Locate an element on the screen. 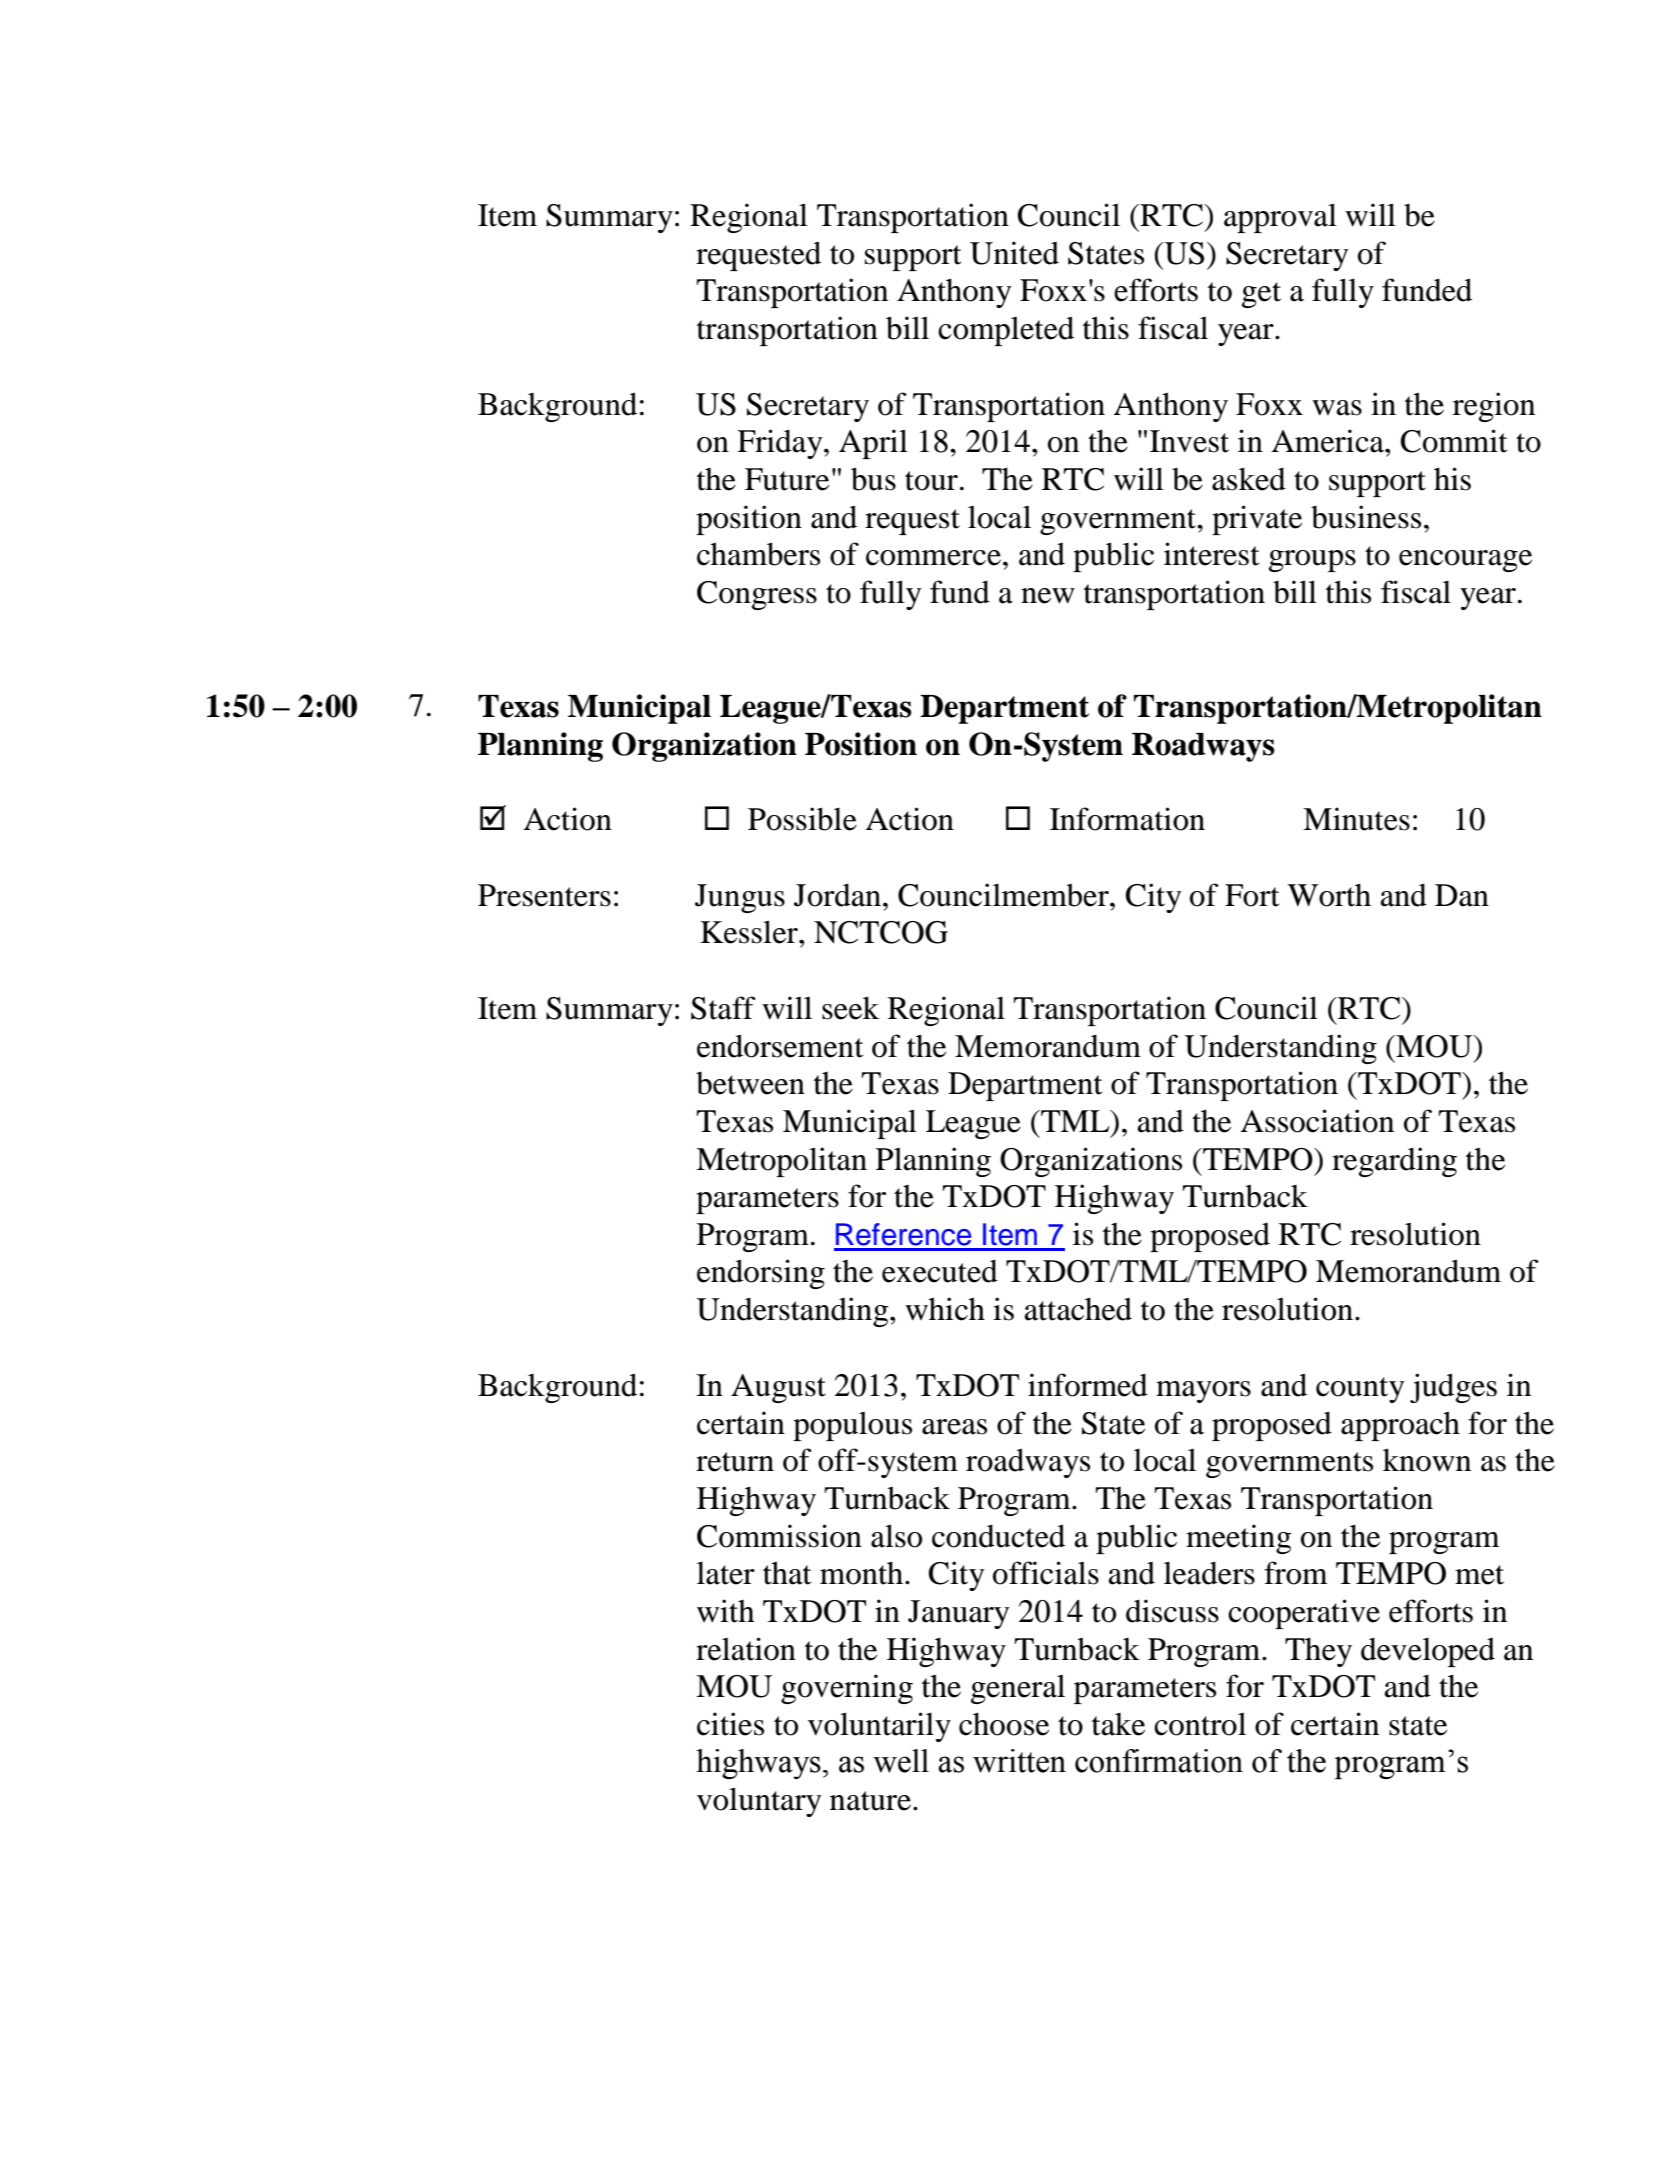  cities is located at coordinates (730, 1724).
